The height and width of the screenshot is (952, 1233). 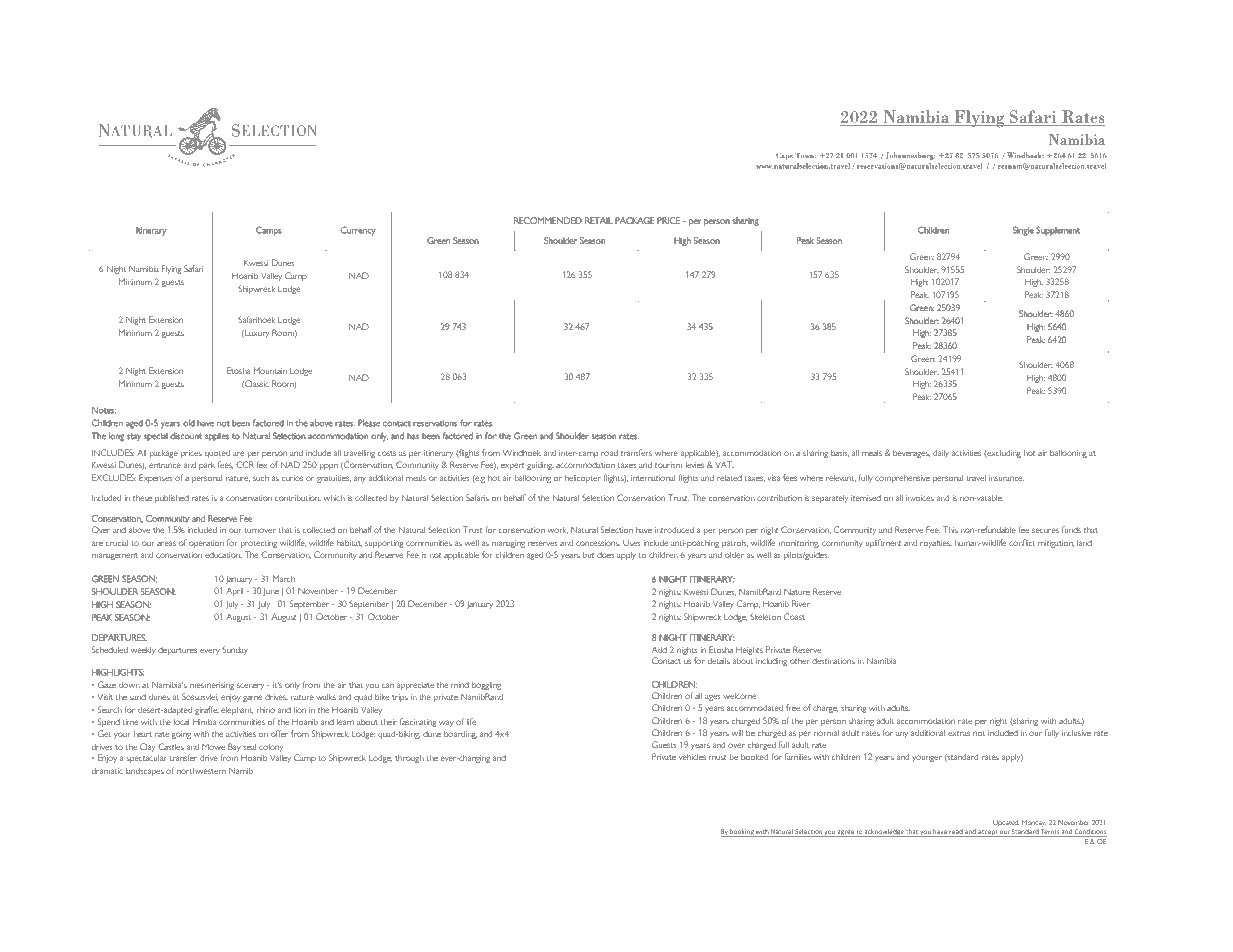 I want to click on RETAIL, so click(x=599, y=220).
